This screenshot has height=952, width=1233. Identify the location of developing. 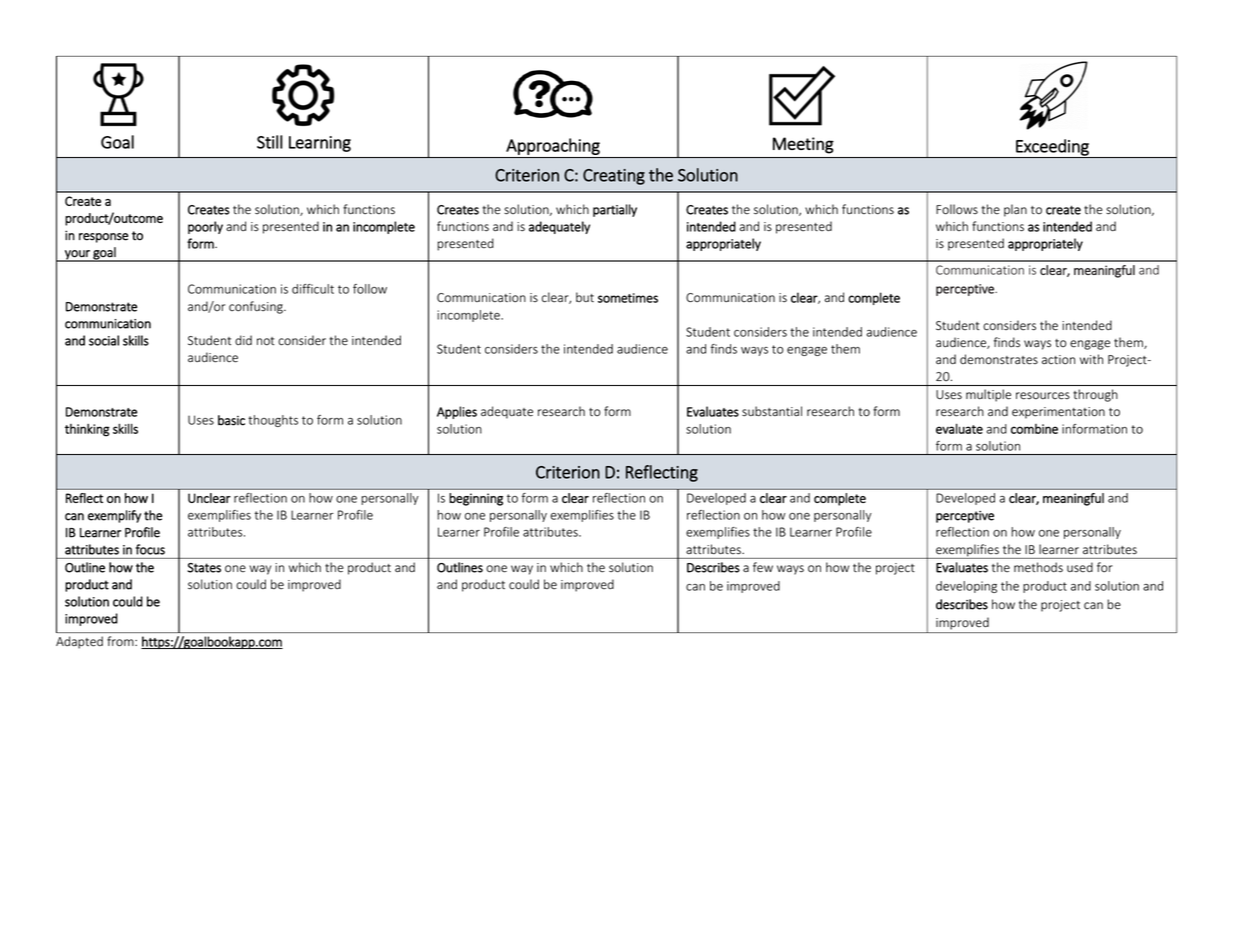
(966, 587).
